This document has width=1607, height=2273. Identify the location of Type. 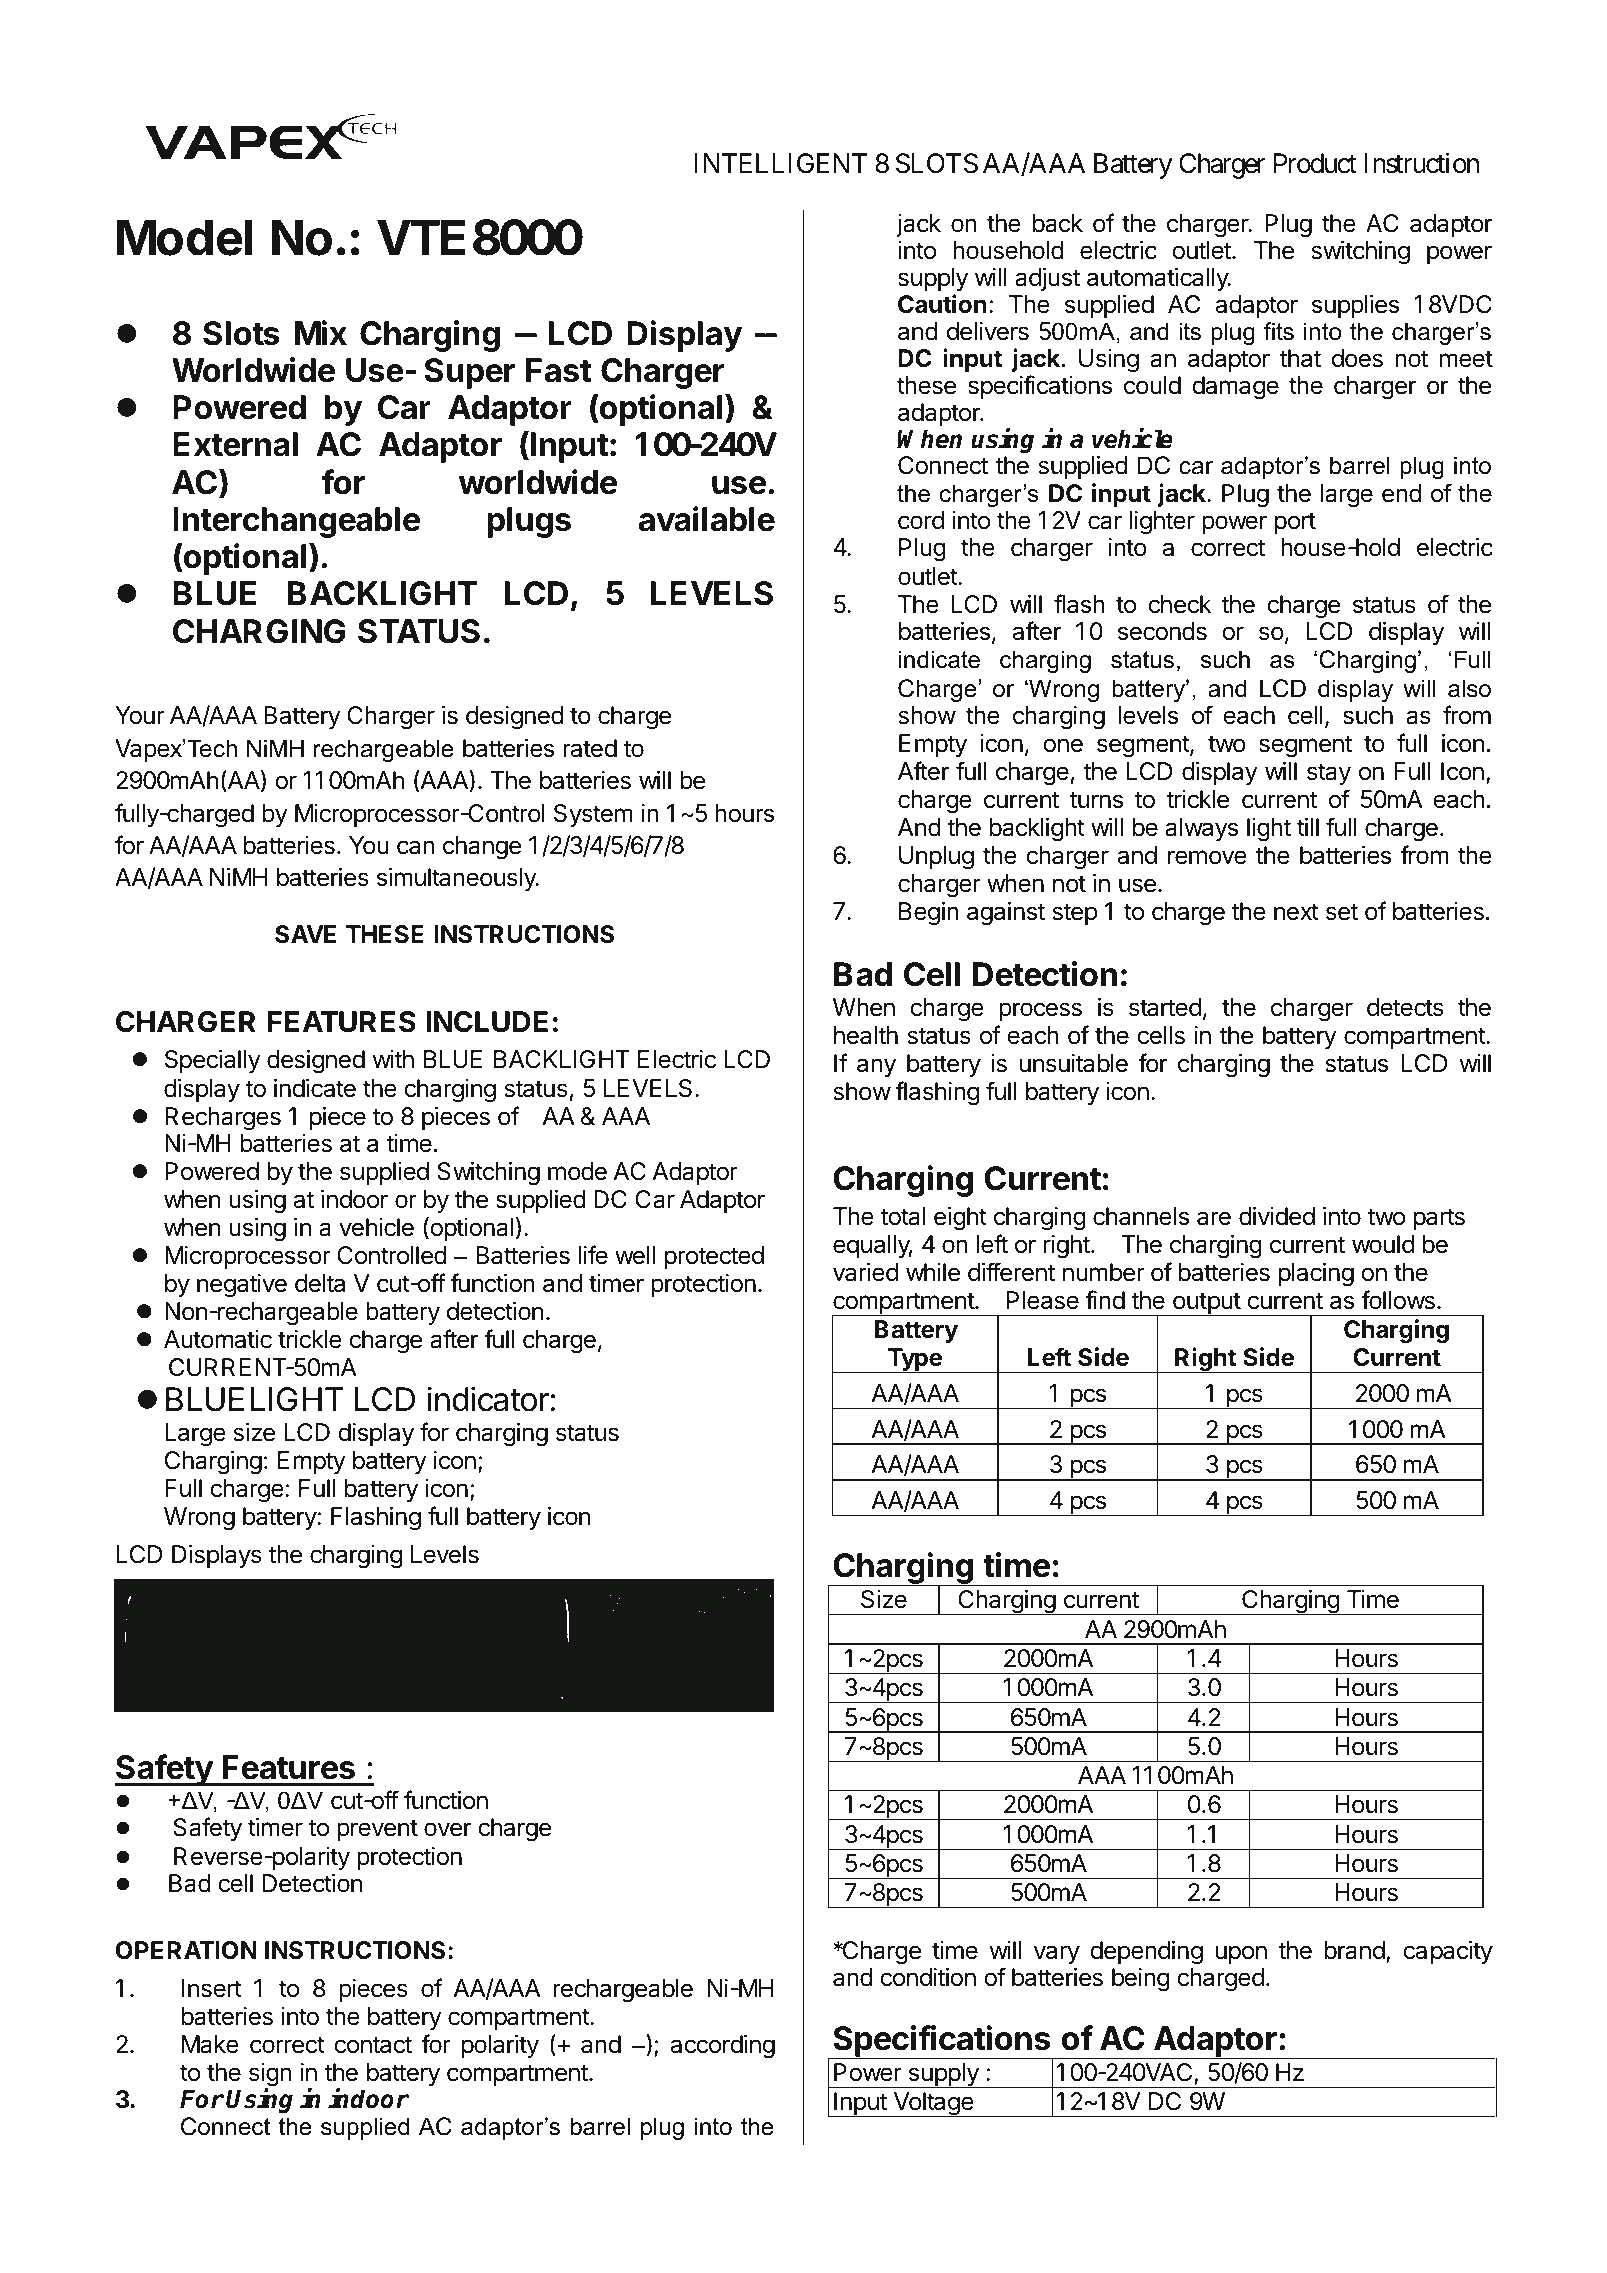
(914, 1360).
